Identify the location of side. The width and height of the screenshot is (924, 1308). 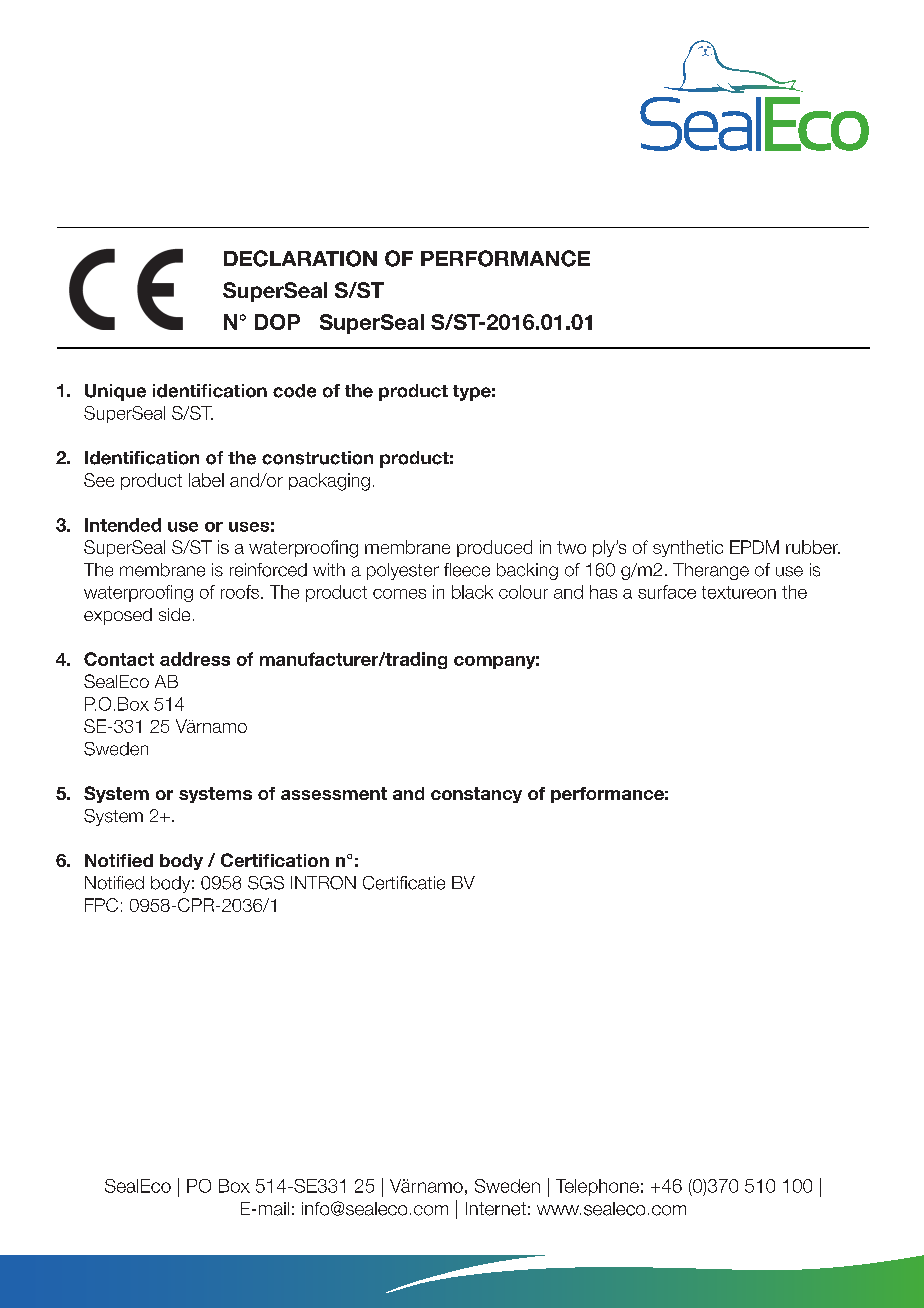
(174, 614).
